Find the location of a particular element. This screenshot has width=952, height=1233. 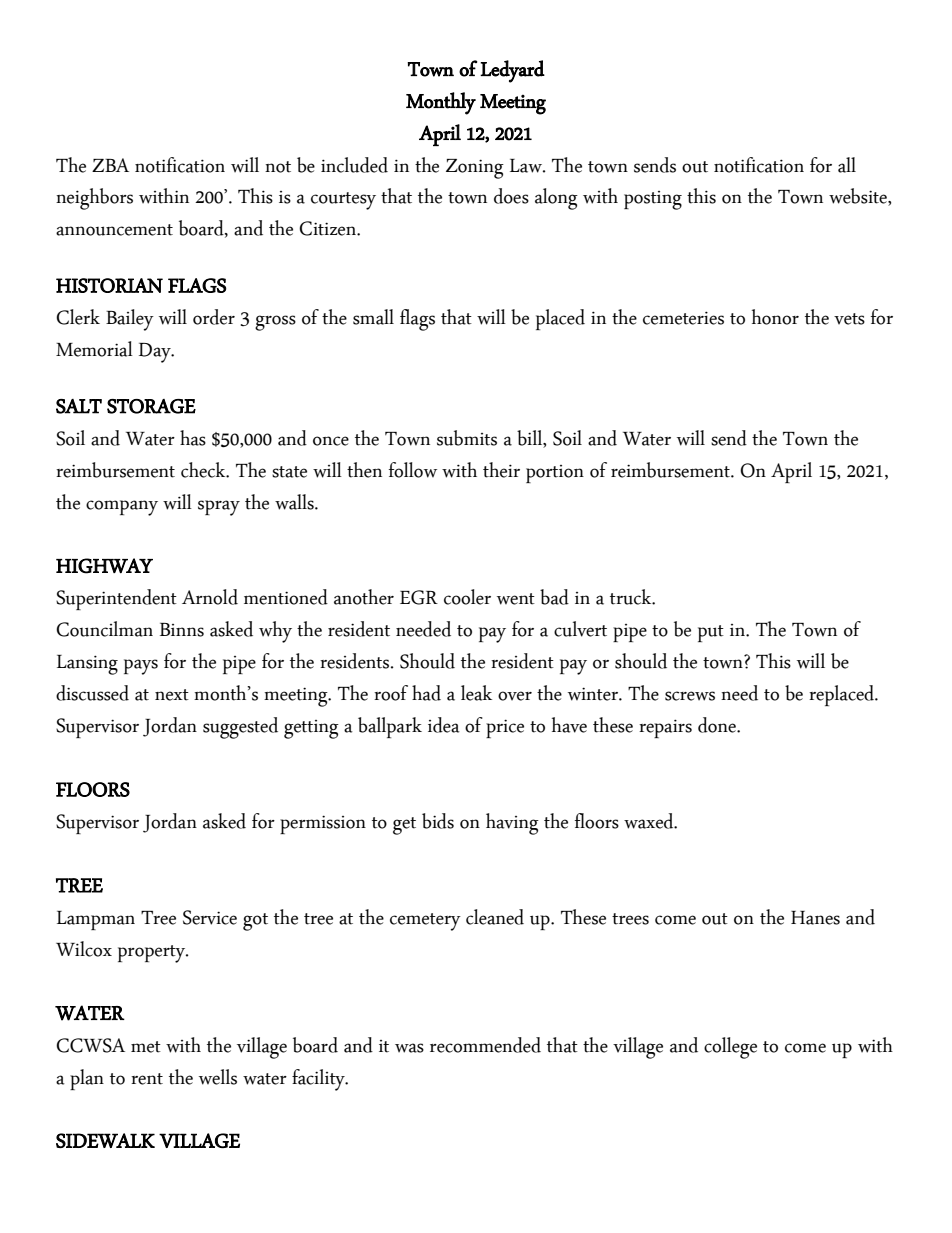

price is located at coordinates (505, 728).
